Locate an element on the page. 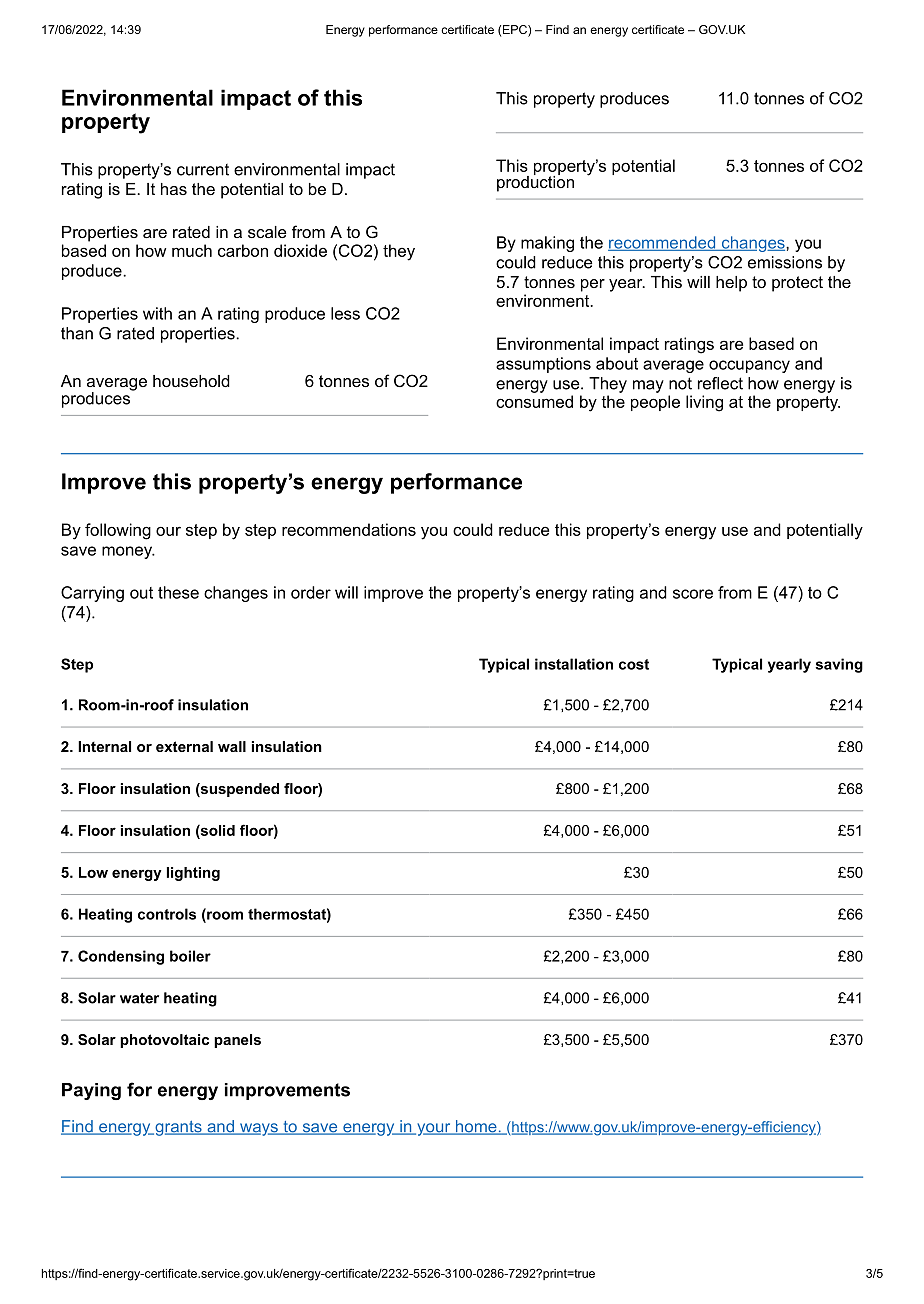 This image has width=924, height=1304. your is located at coordinates (434, 1129).
